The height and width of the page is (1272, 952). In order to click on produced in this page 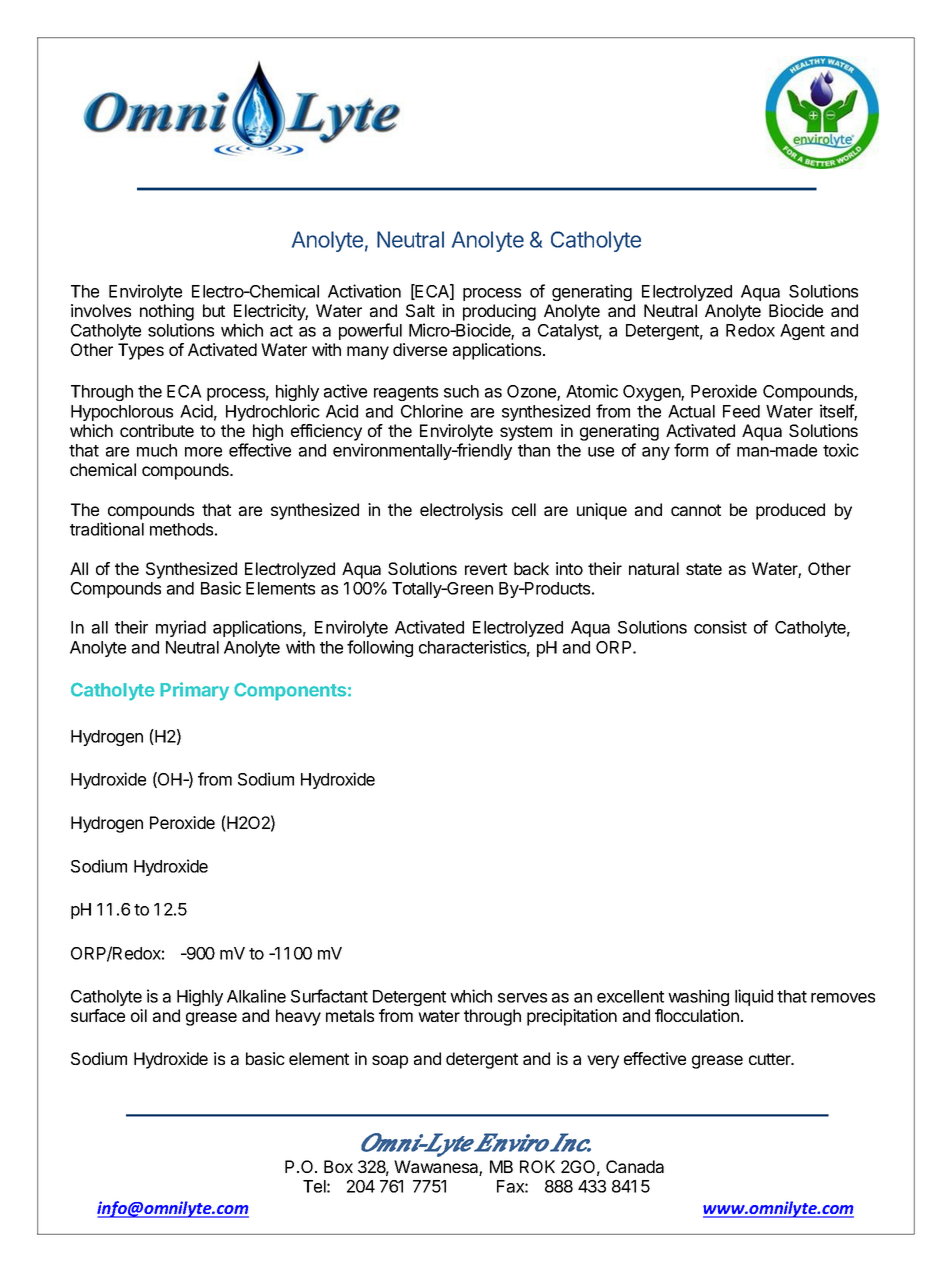, I will do `click(790, 511)`.
